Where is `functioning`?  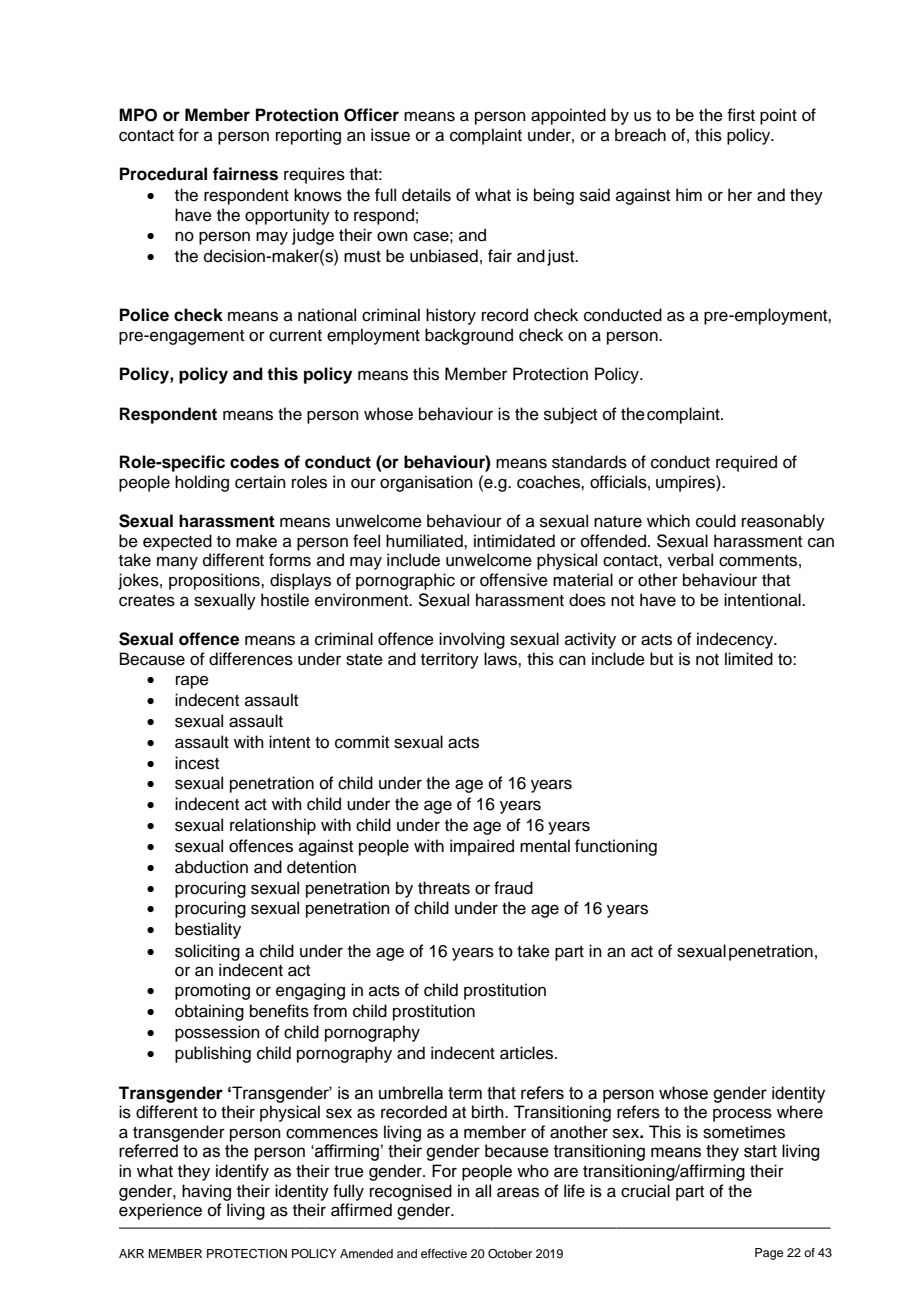
functioning is located at coordinates (616, 847).
